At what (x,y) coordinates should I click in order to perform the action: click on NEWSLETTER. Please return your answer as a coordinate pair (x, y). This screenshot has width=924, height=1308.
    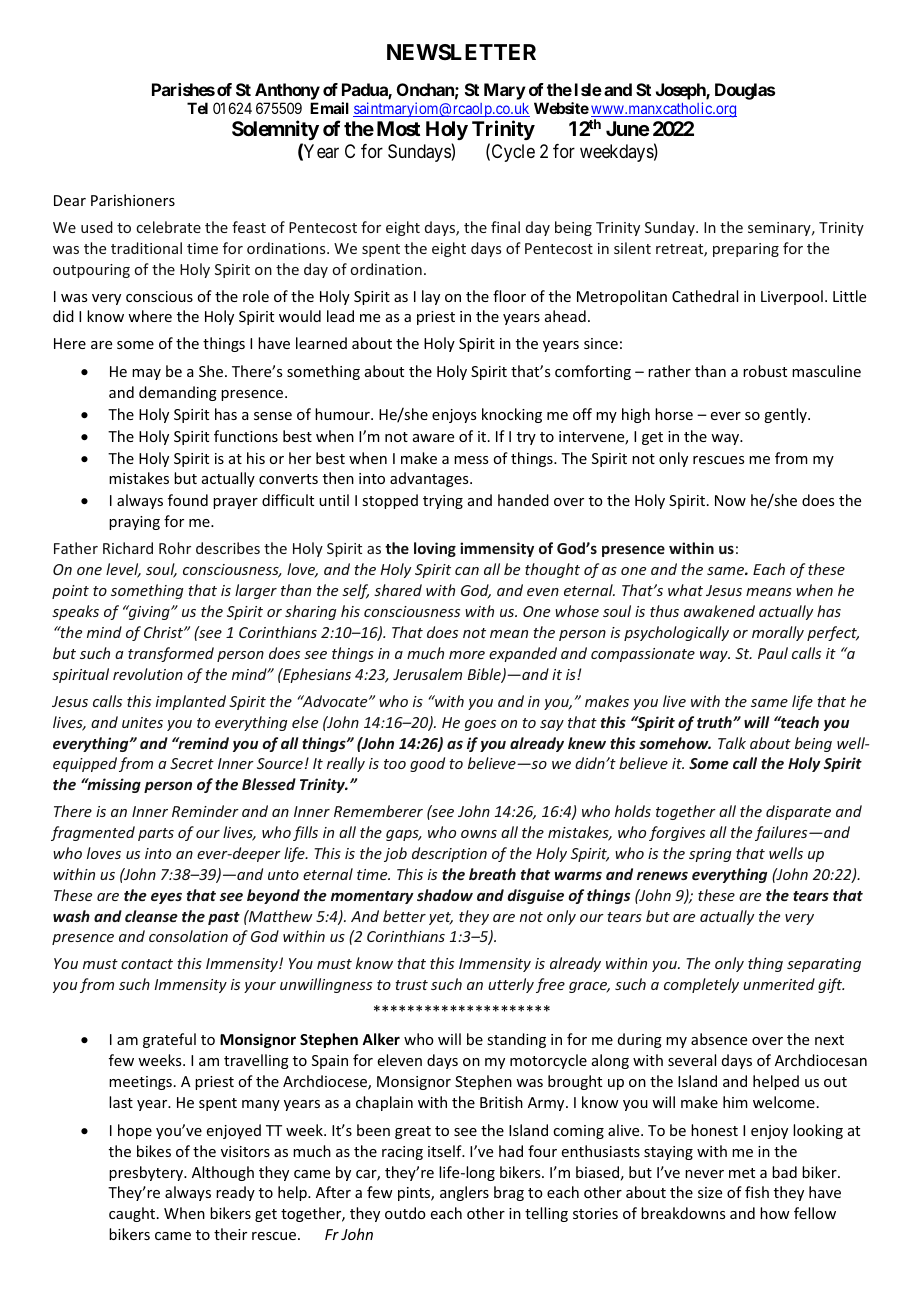
    Looking at the image, I should click on (461, 52).
